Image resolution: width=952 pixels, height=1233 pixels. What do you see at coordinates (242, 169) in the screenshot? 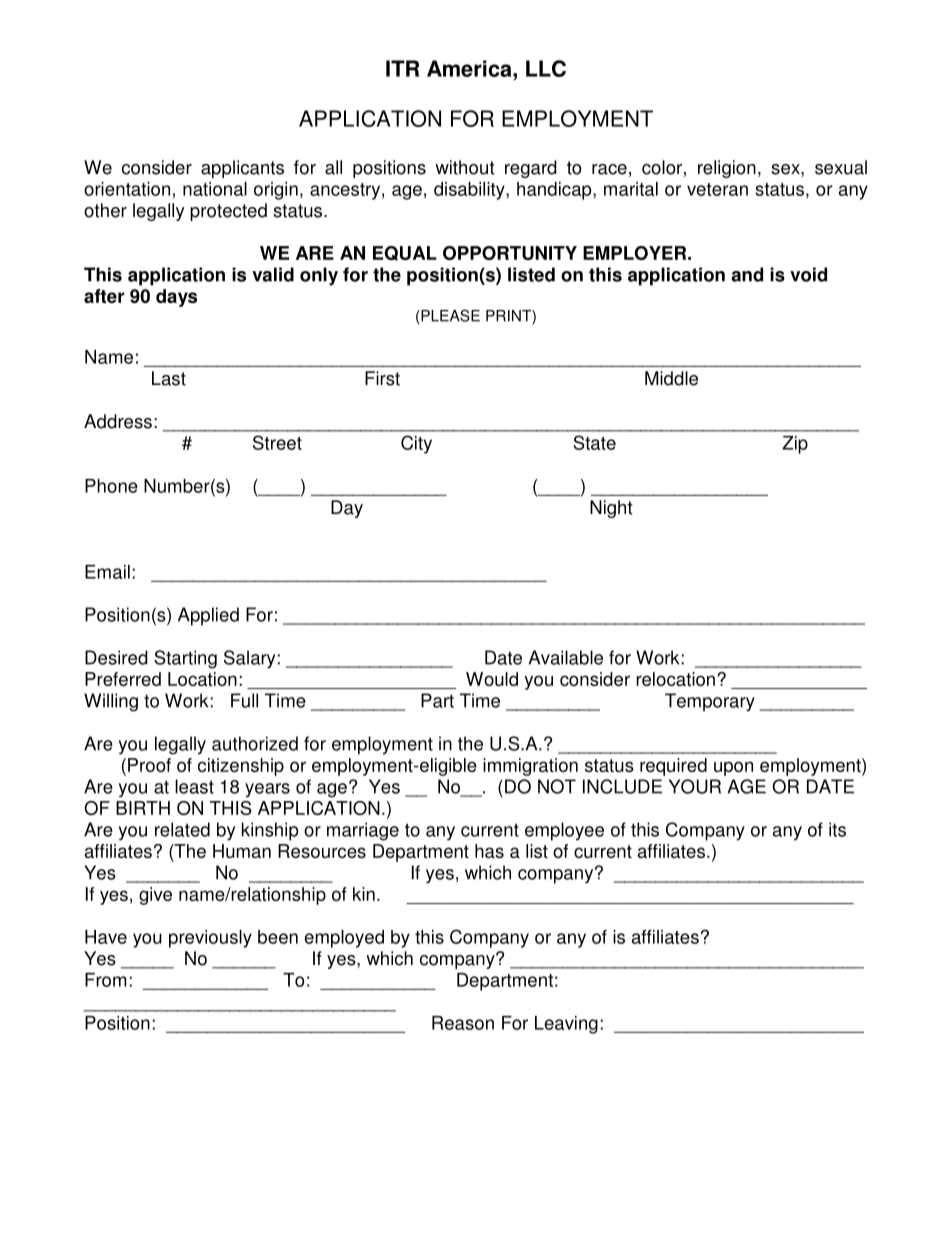
I see `applicants` at bounding box center [242, 169].
